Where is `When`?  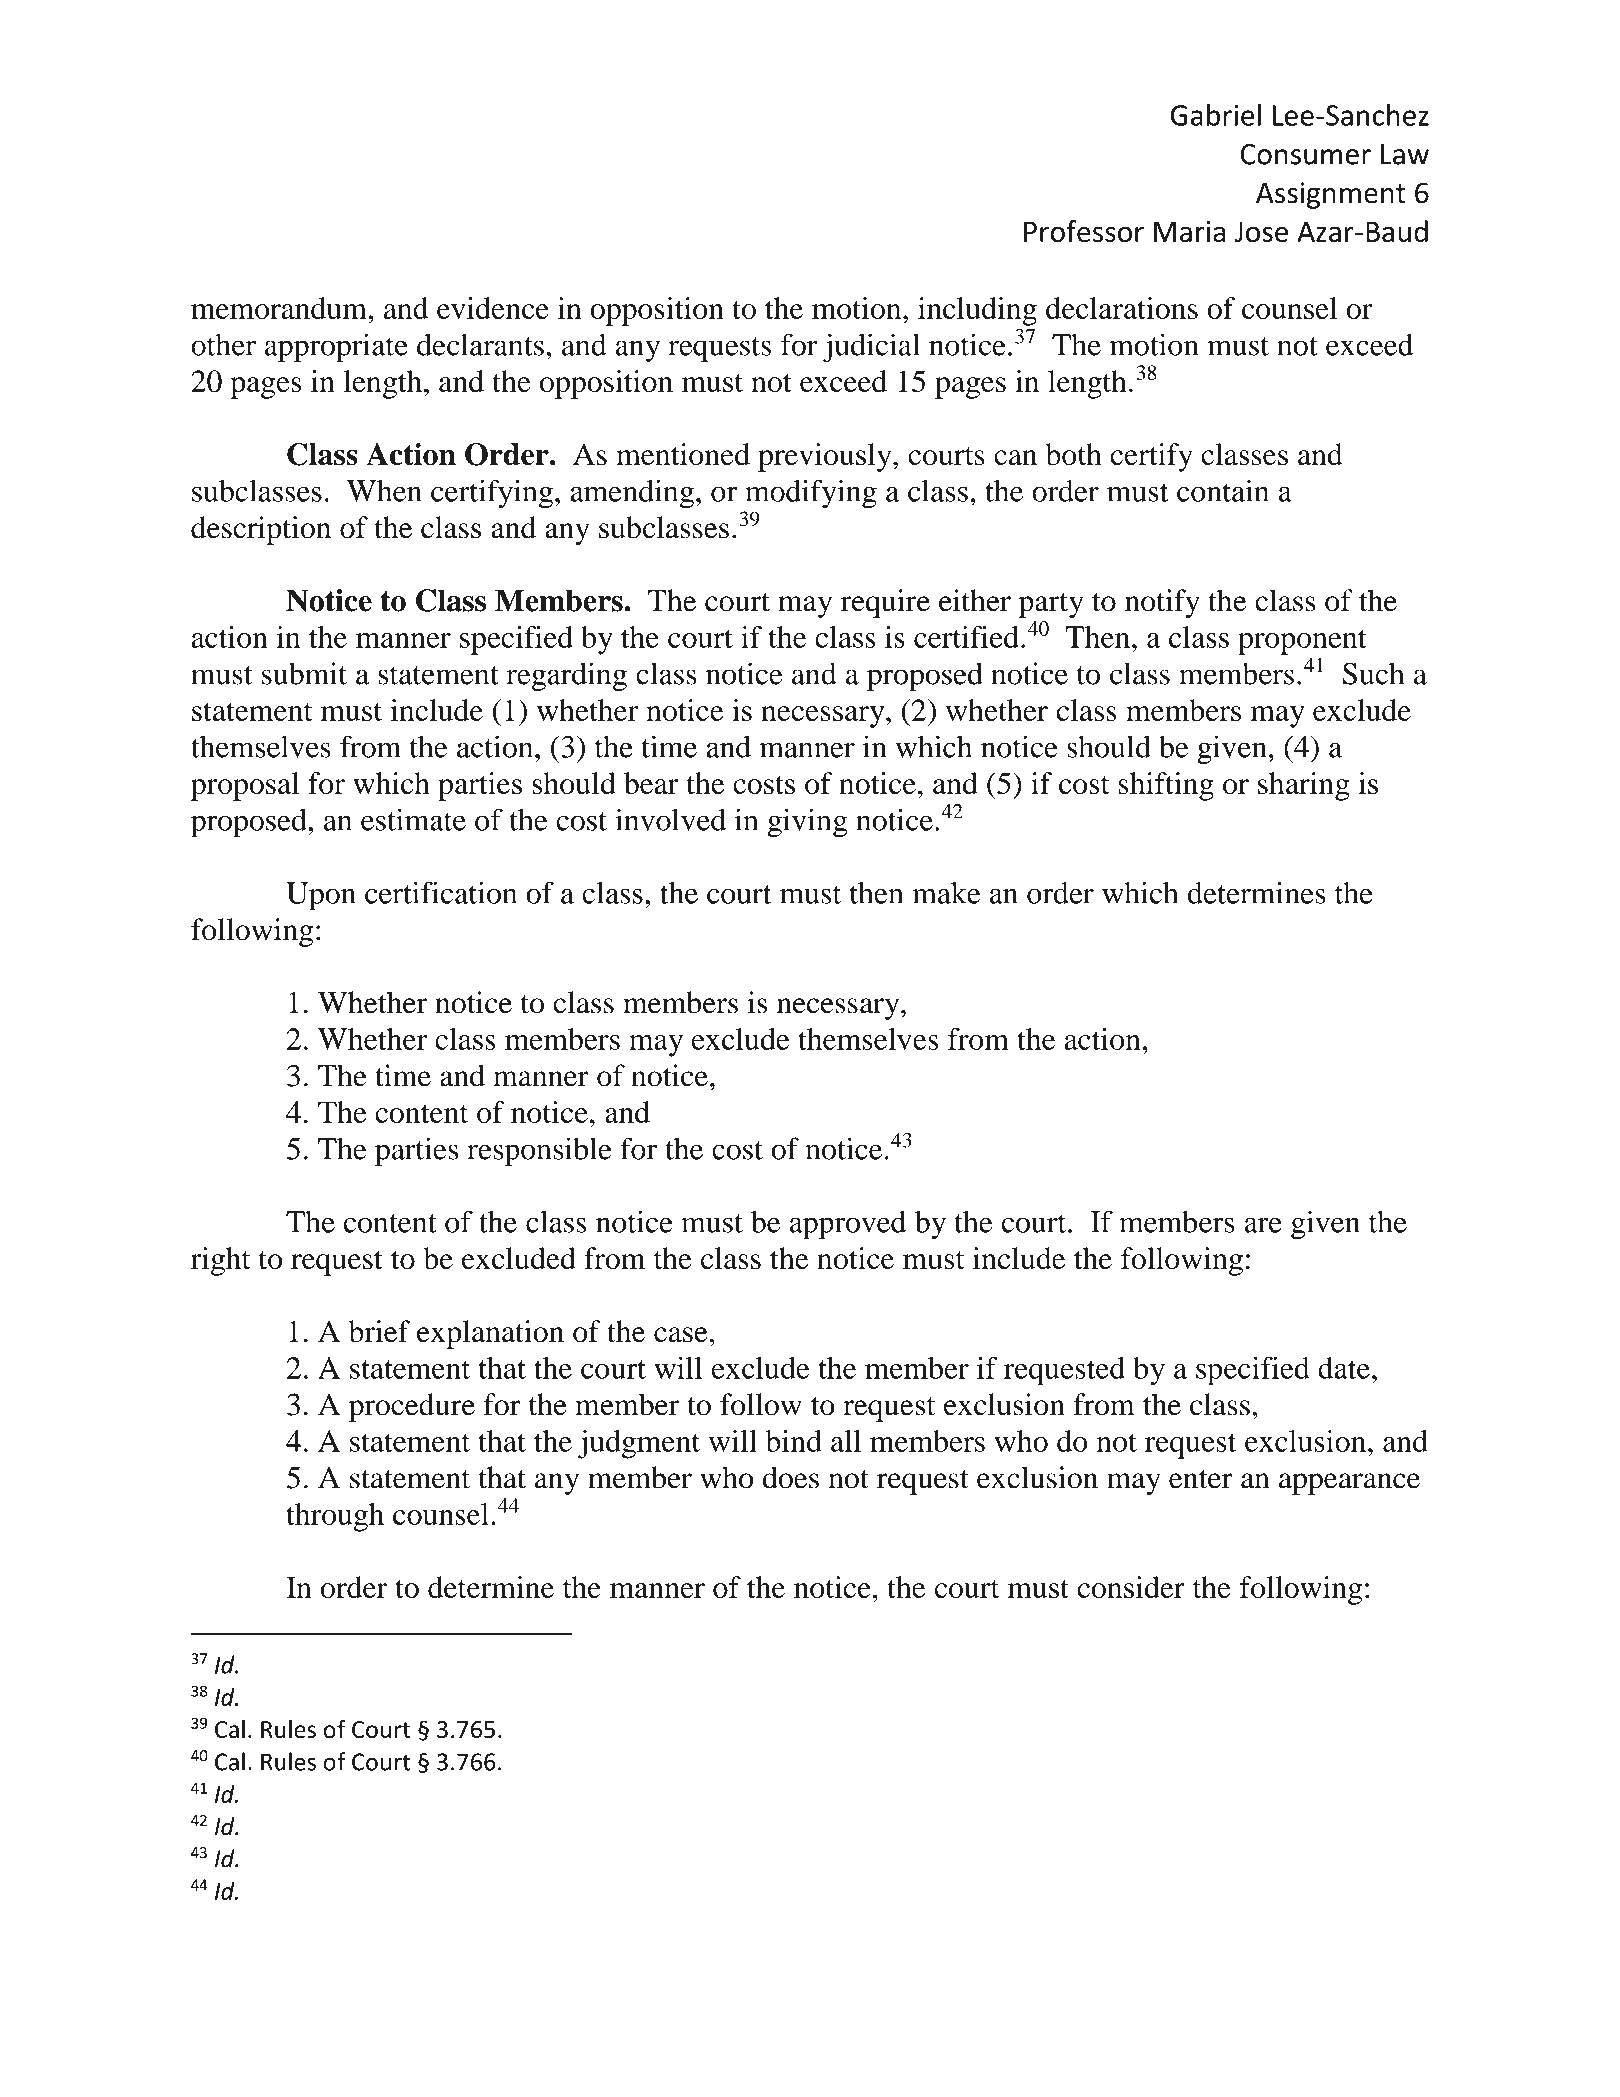
When is located at coordinates (384, 491).
